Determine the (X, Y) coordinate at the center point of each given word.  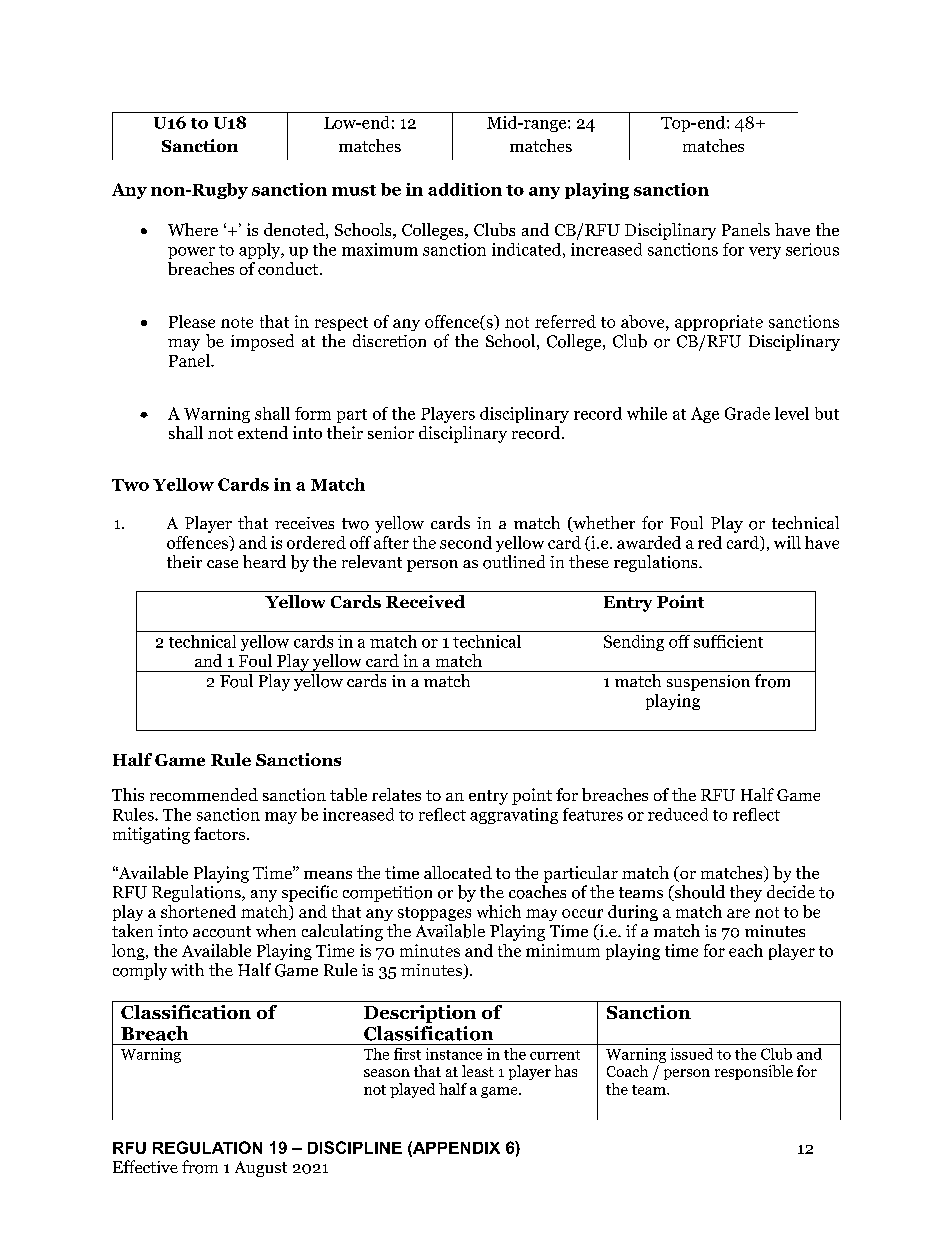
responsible (754, 1072)
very (765, 253)
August (261, 1169)
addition (465, 189)
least (478, 1071)
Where (193, 229)
